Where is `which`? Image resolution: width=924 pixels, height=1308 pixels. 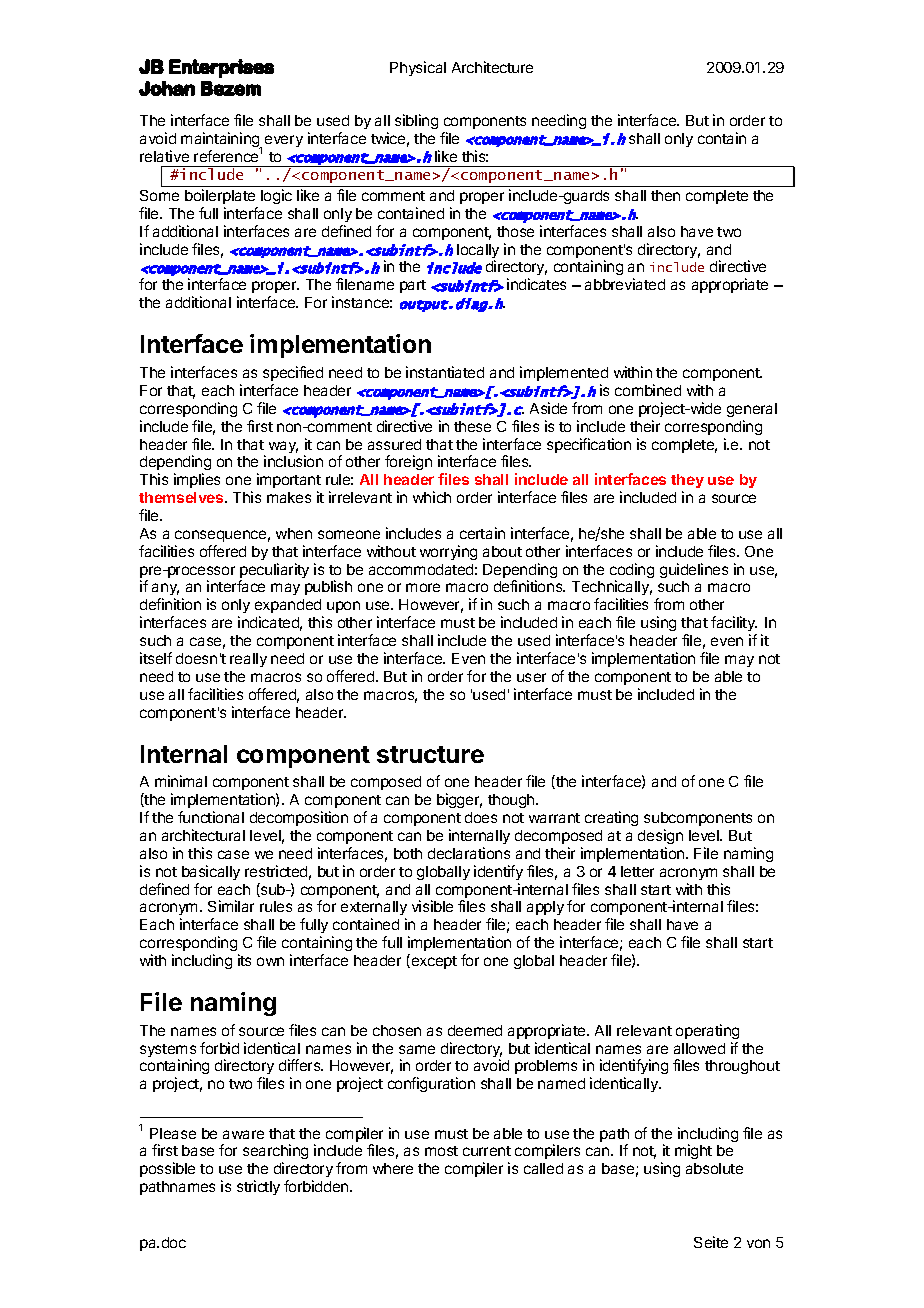
which is located at coordinates (432, 497).
